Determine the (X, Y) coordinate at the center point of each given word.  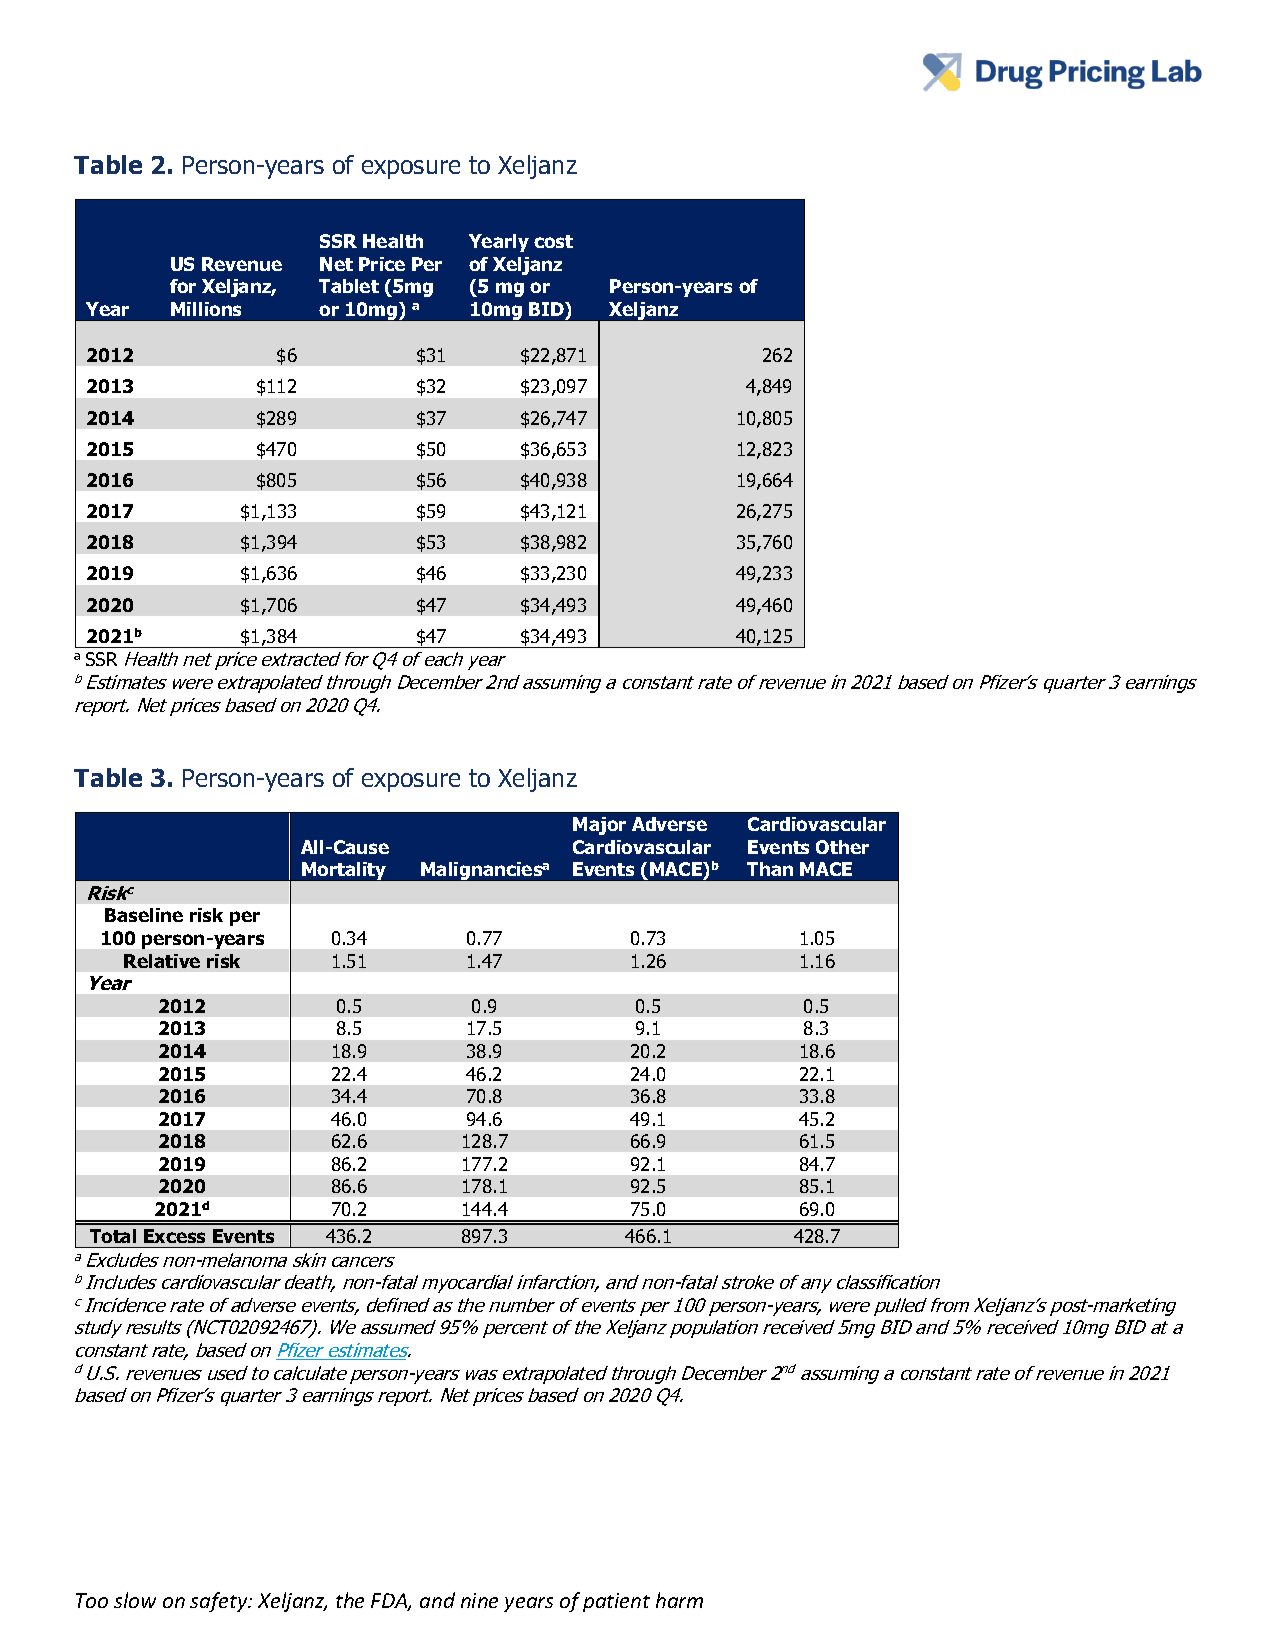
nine (479, 1600)
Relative (162, 961)
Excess (174, 1236)
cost (553, 241)
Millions (206, 309)
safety (220, 1602)
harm (679, 1600)
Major (599, 826)
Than (770, 869)
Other (842, 847)
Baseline (144, 915)
